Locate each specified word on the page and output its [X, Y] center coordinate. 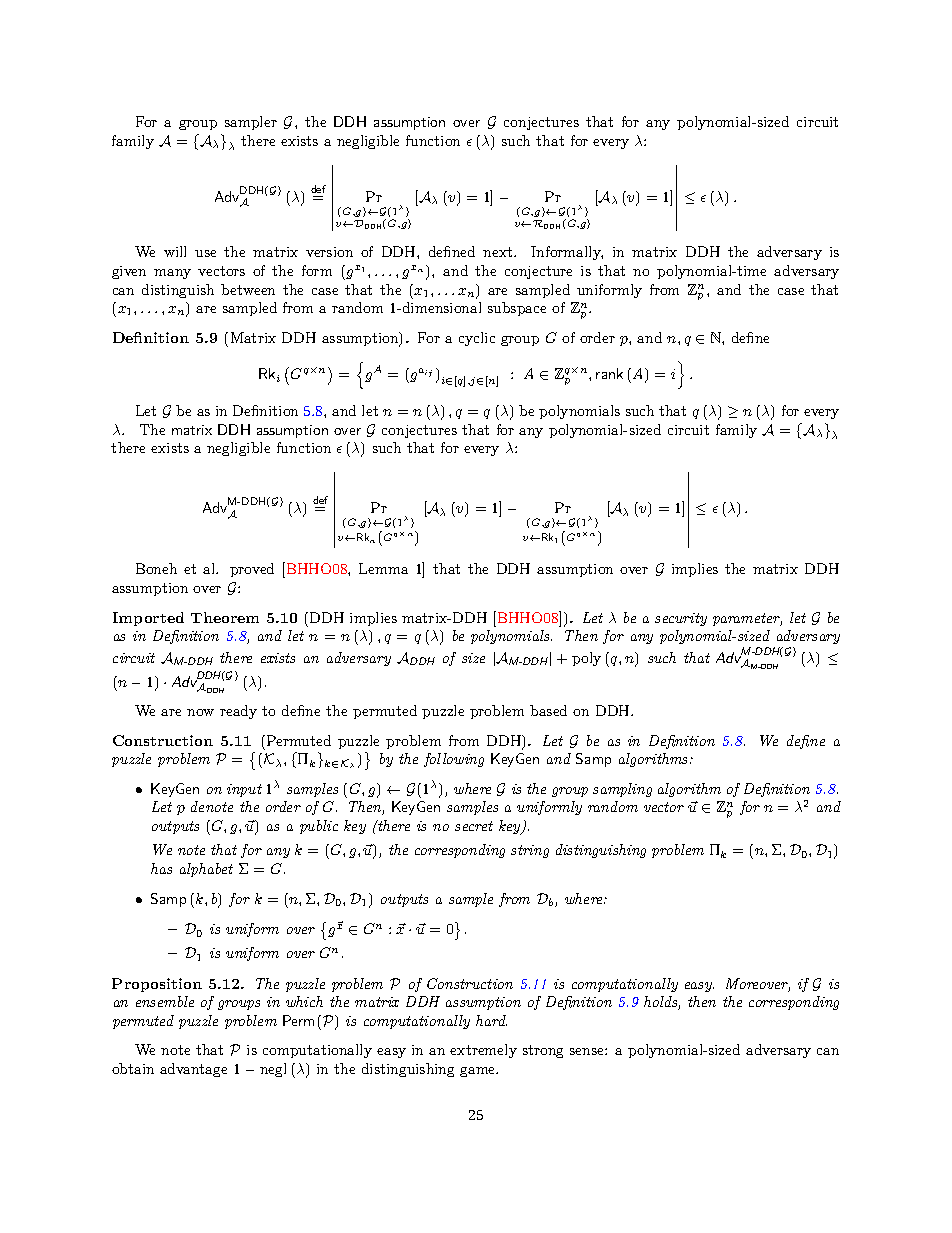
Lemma [383, 568]
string [530, 851]
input [244, 790]
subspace [517, 309]
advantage [193, 1070]
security [681, 619]
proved [252, 570]
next [499, 252]
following [454, 760]
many [172, 274]
